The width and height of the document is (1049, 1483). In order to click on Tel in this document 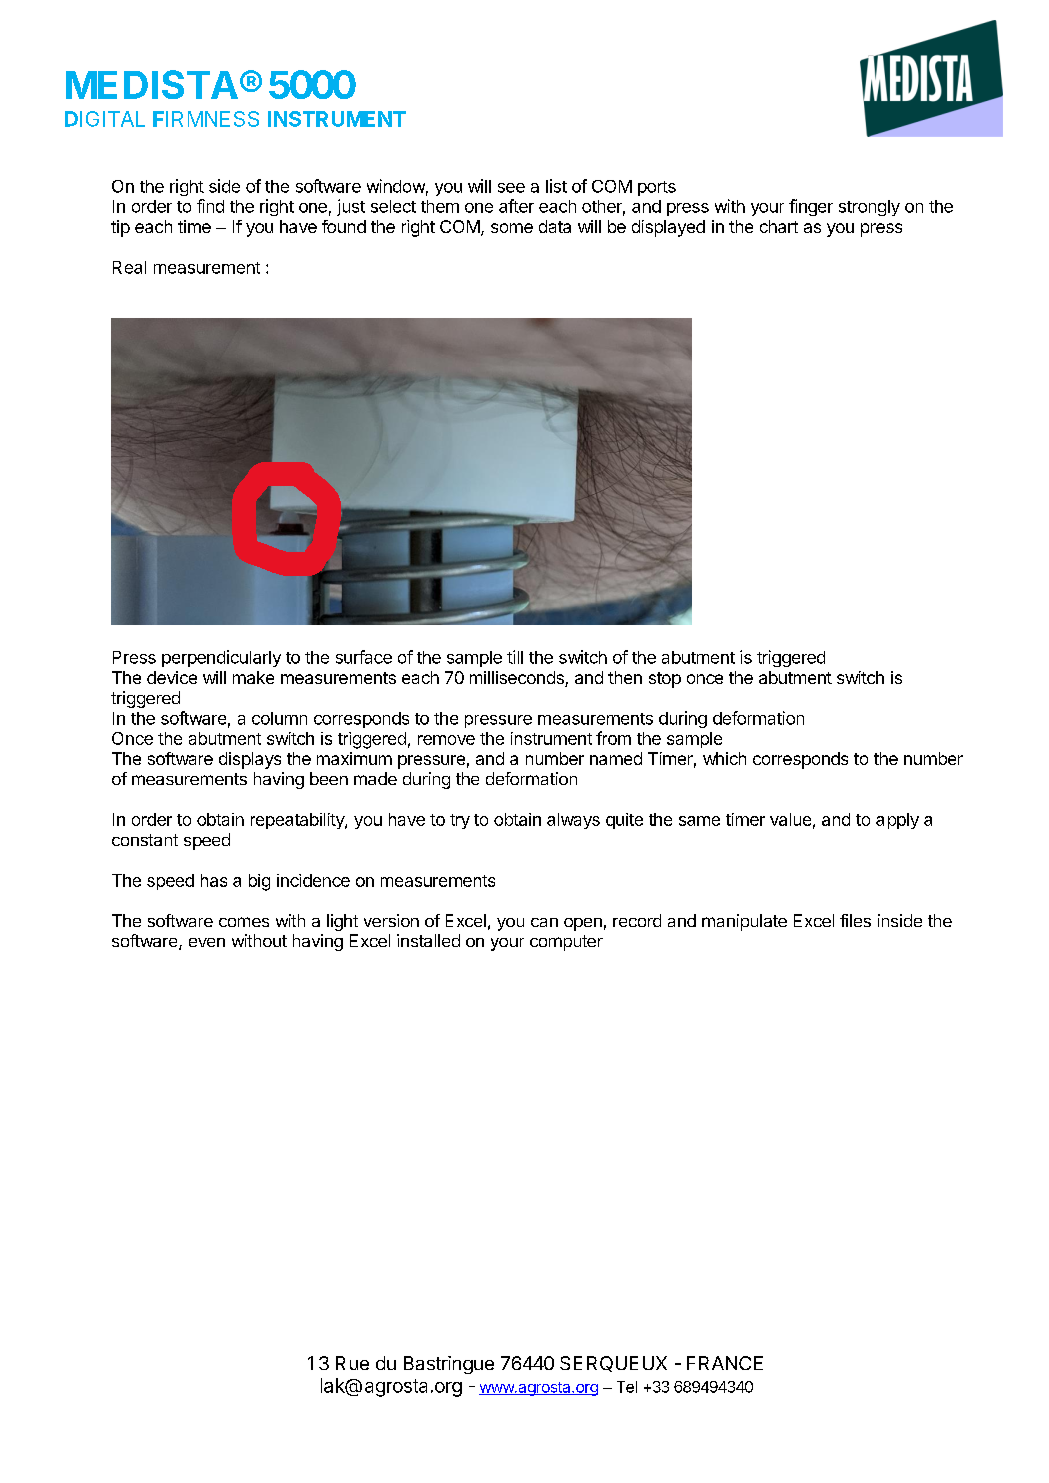, I will do `click(627, 1387)`.
